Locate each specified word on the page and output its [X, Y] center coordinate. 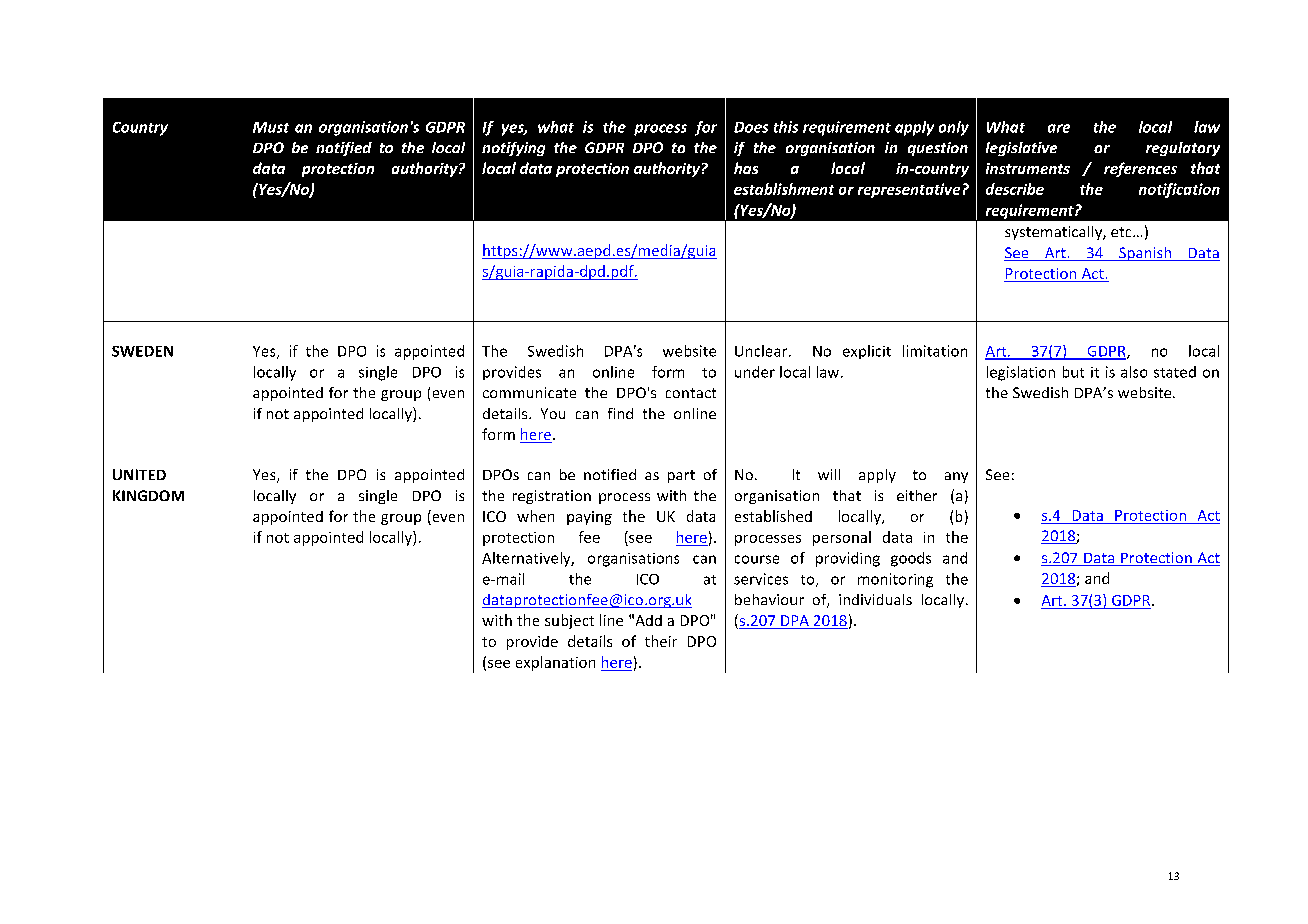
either [917, 495]
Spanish [1145, 254]
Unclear [762, 351]
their [661, 641]
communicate [529, 392]
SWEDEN [142, 351]
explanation [555, 663]
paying [589, 518]
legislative [1021, 149]
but [1073, 372]
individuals [875, 599]
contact [691, 393]
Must [271, 127]
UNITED [139, 474]
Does [751, 127]
